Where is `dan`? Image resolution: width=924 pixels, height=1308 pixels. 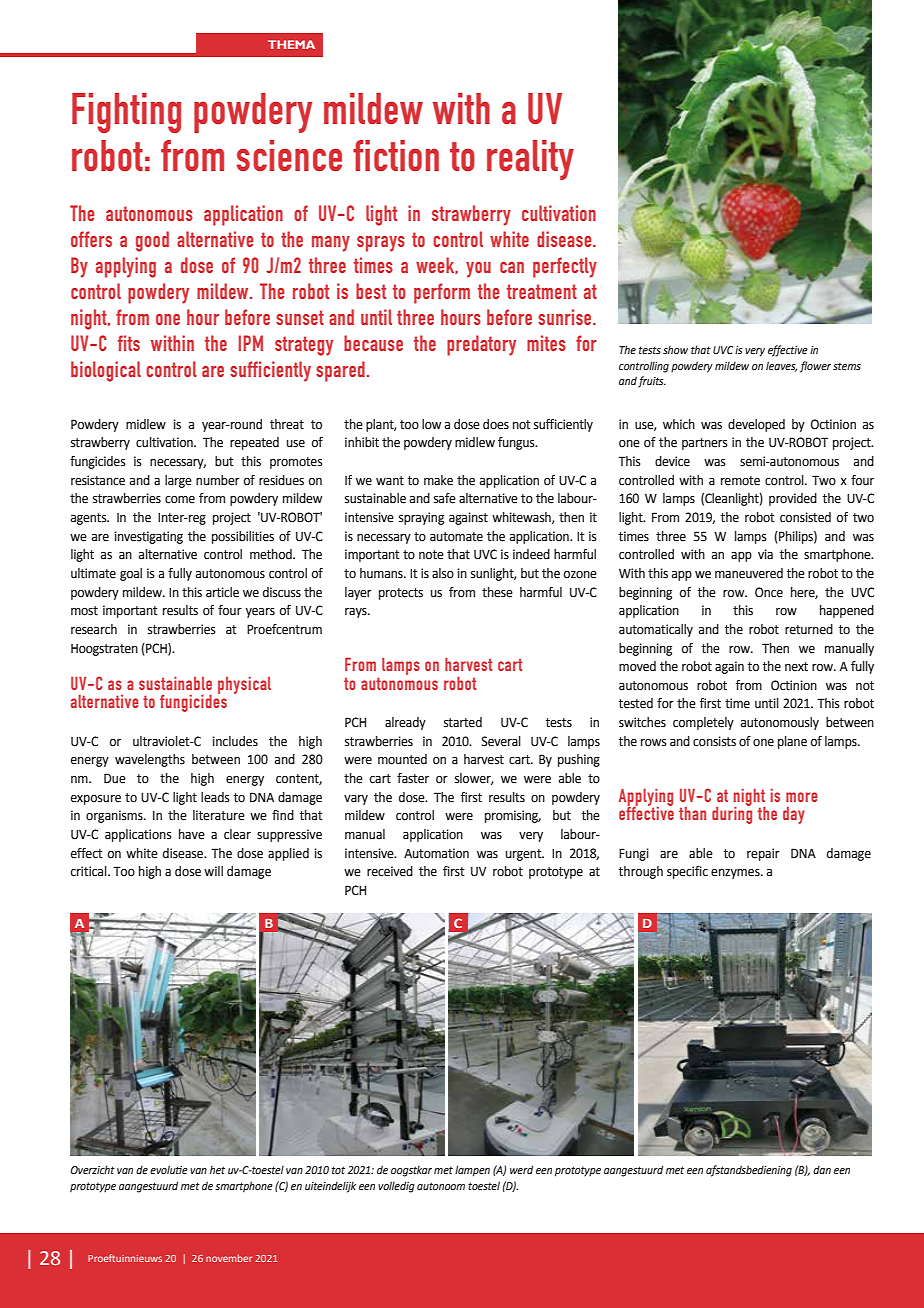
dan is located at coordinates (822, 1170).
